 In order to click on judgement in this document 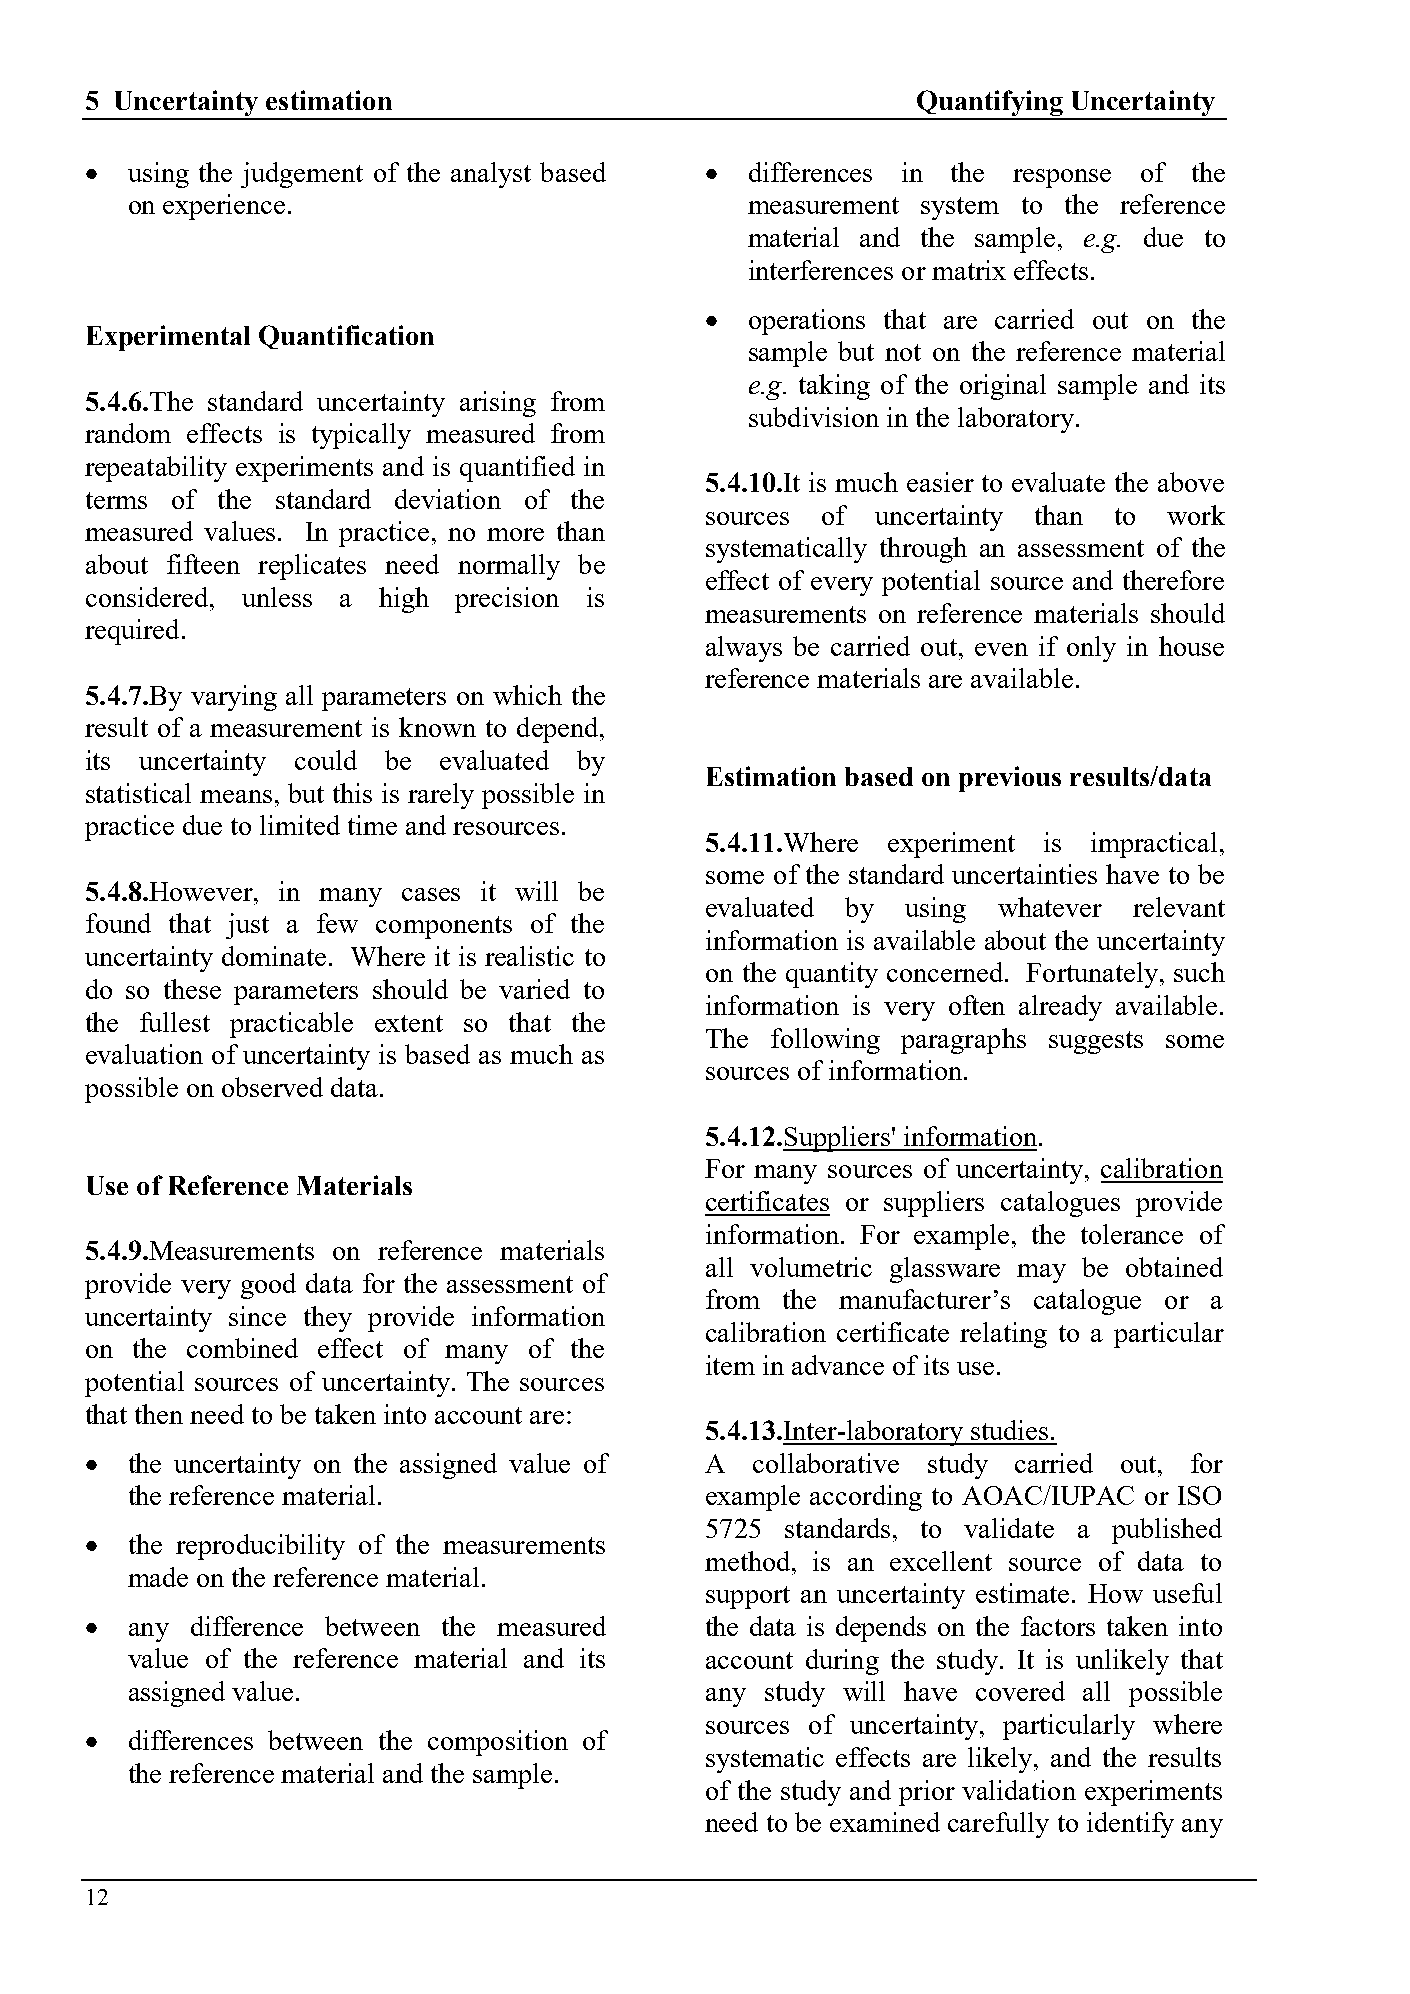, I will do `click(302, 175)`.
